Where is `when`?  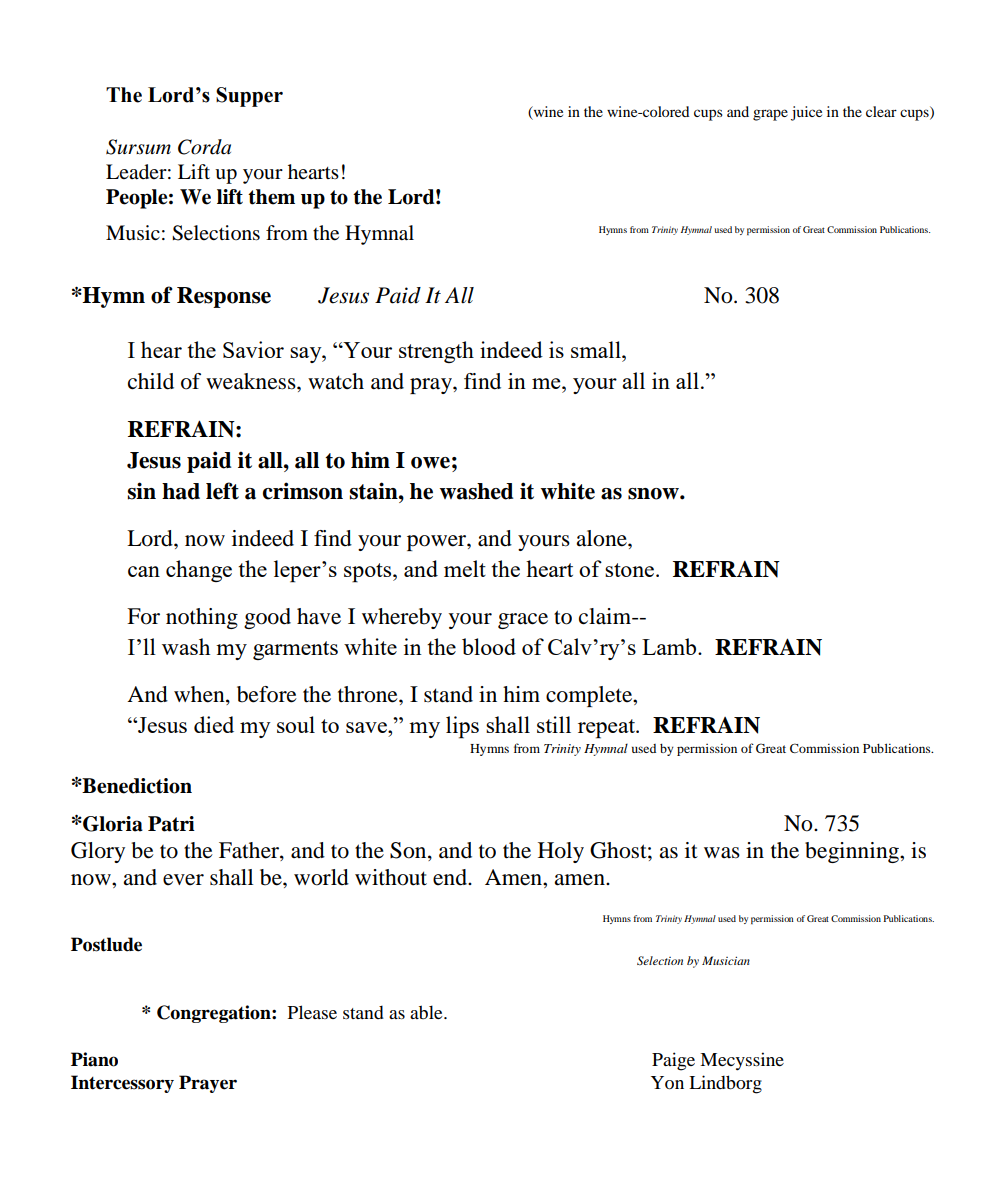
when is located at coordinates (200, 695).
